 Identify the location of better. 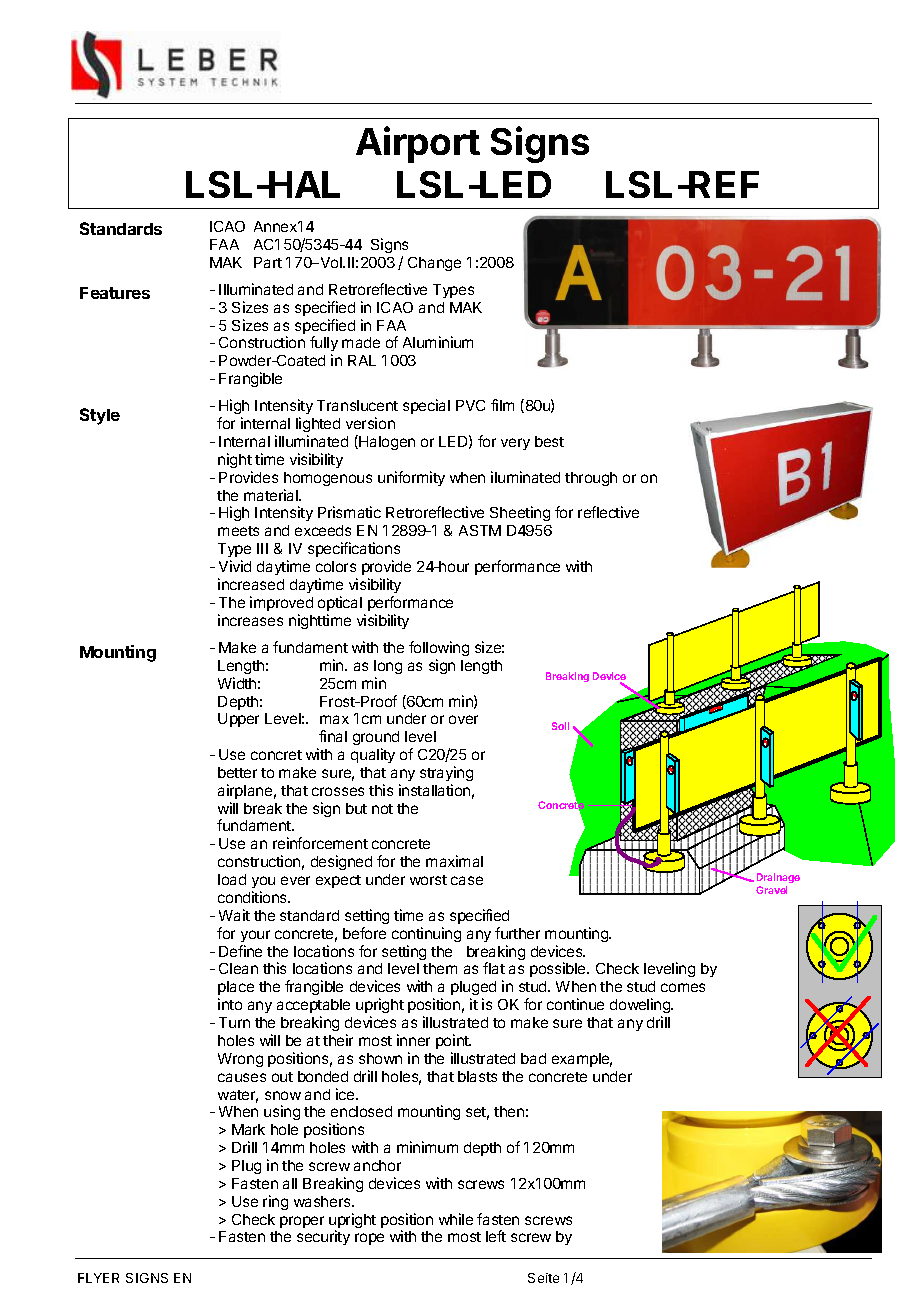
(237, 772).
